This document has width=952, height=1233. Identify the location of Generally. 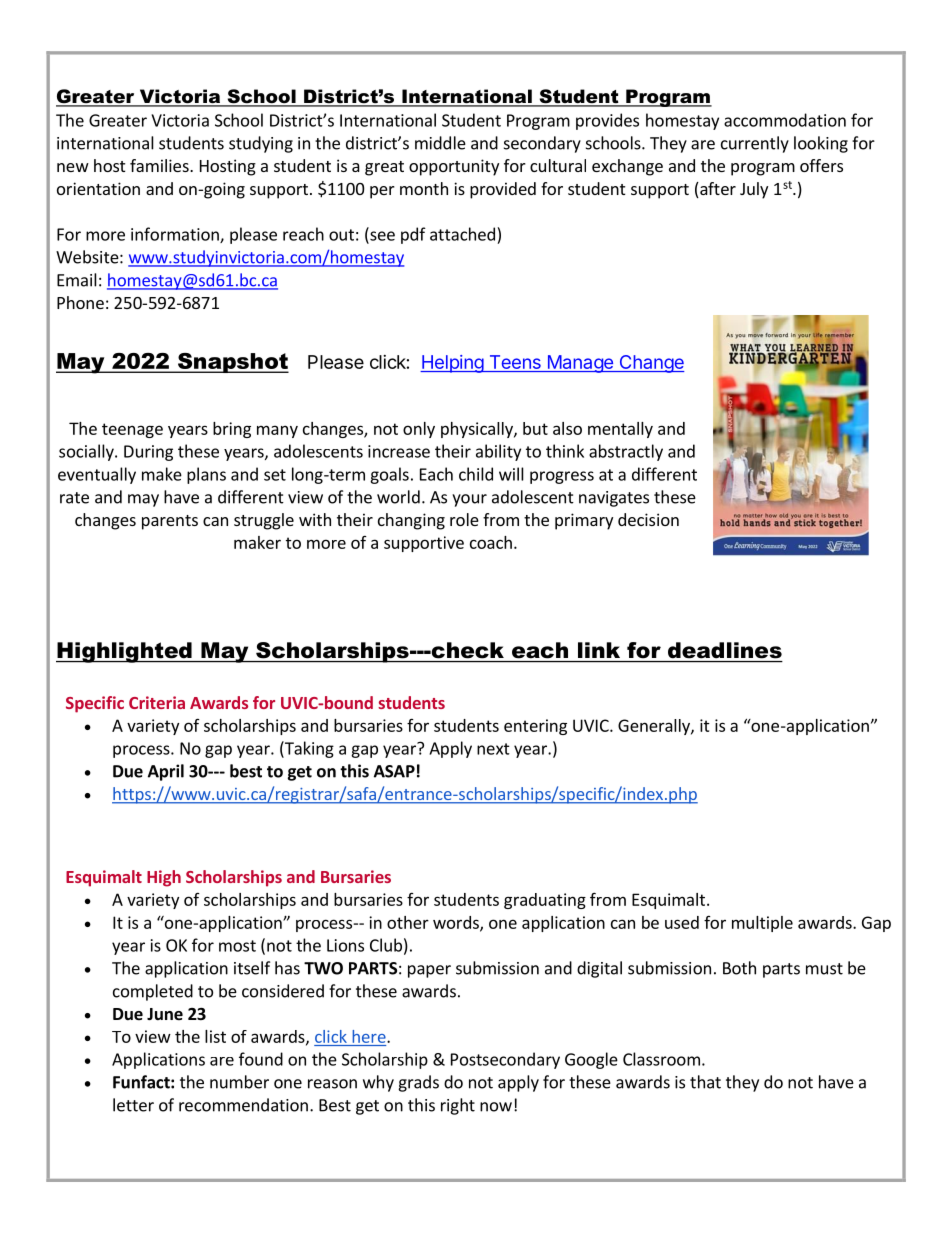
(655, 727).
